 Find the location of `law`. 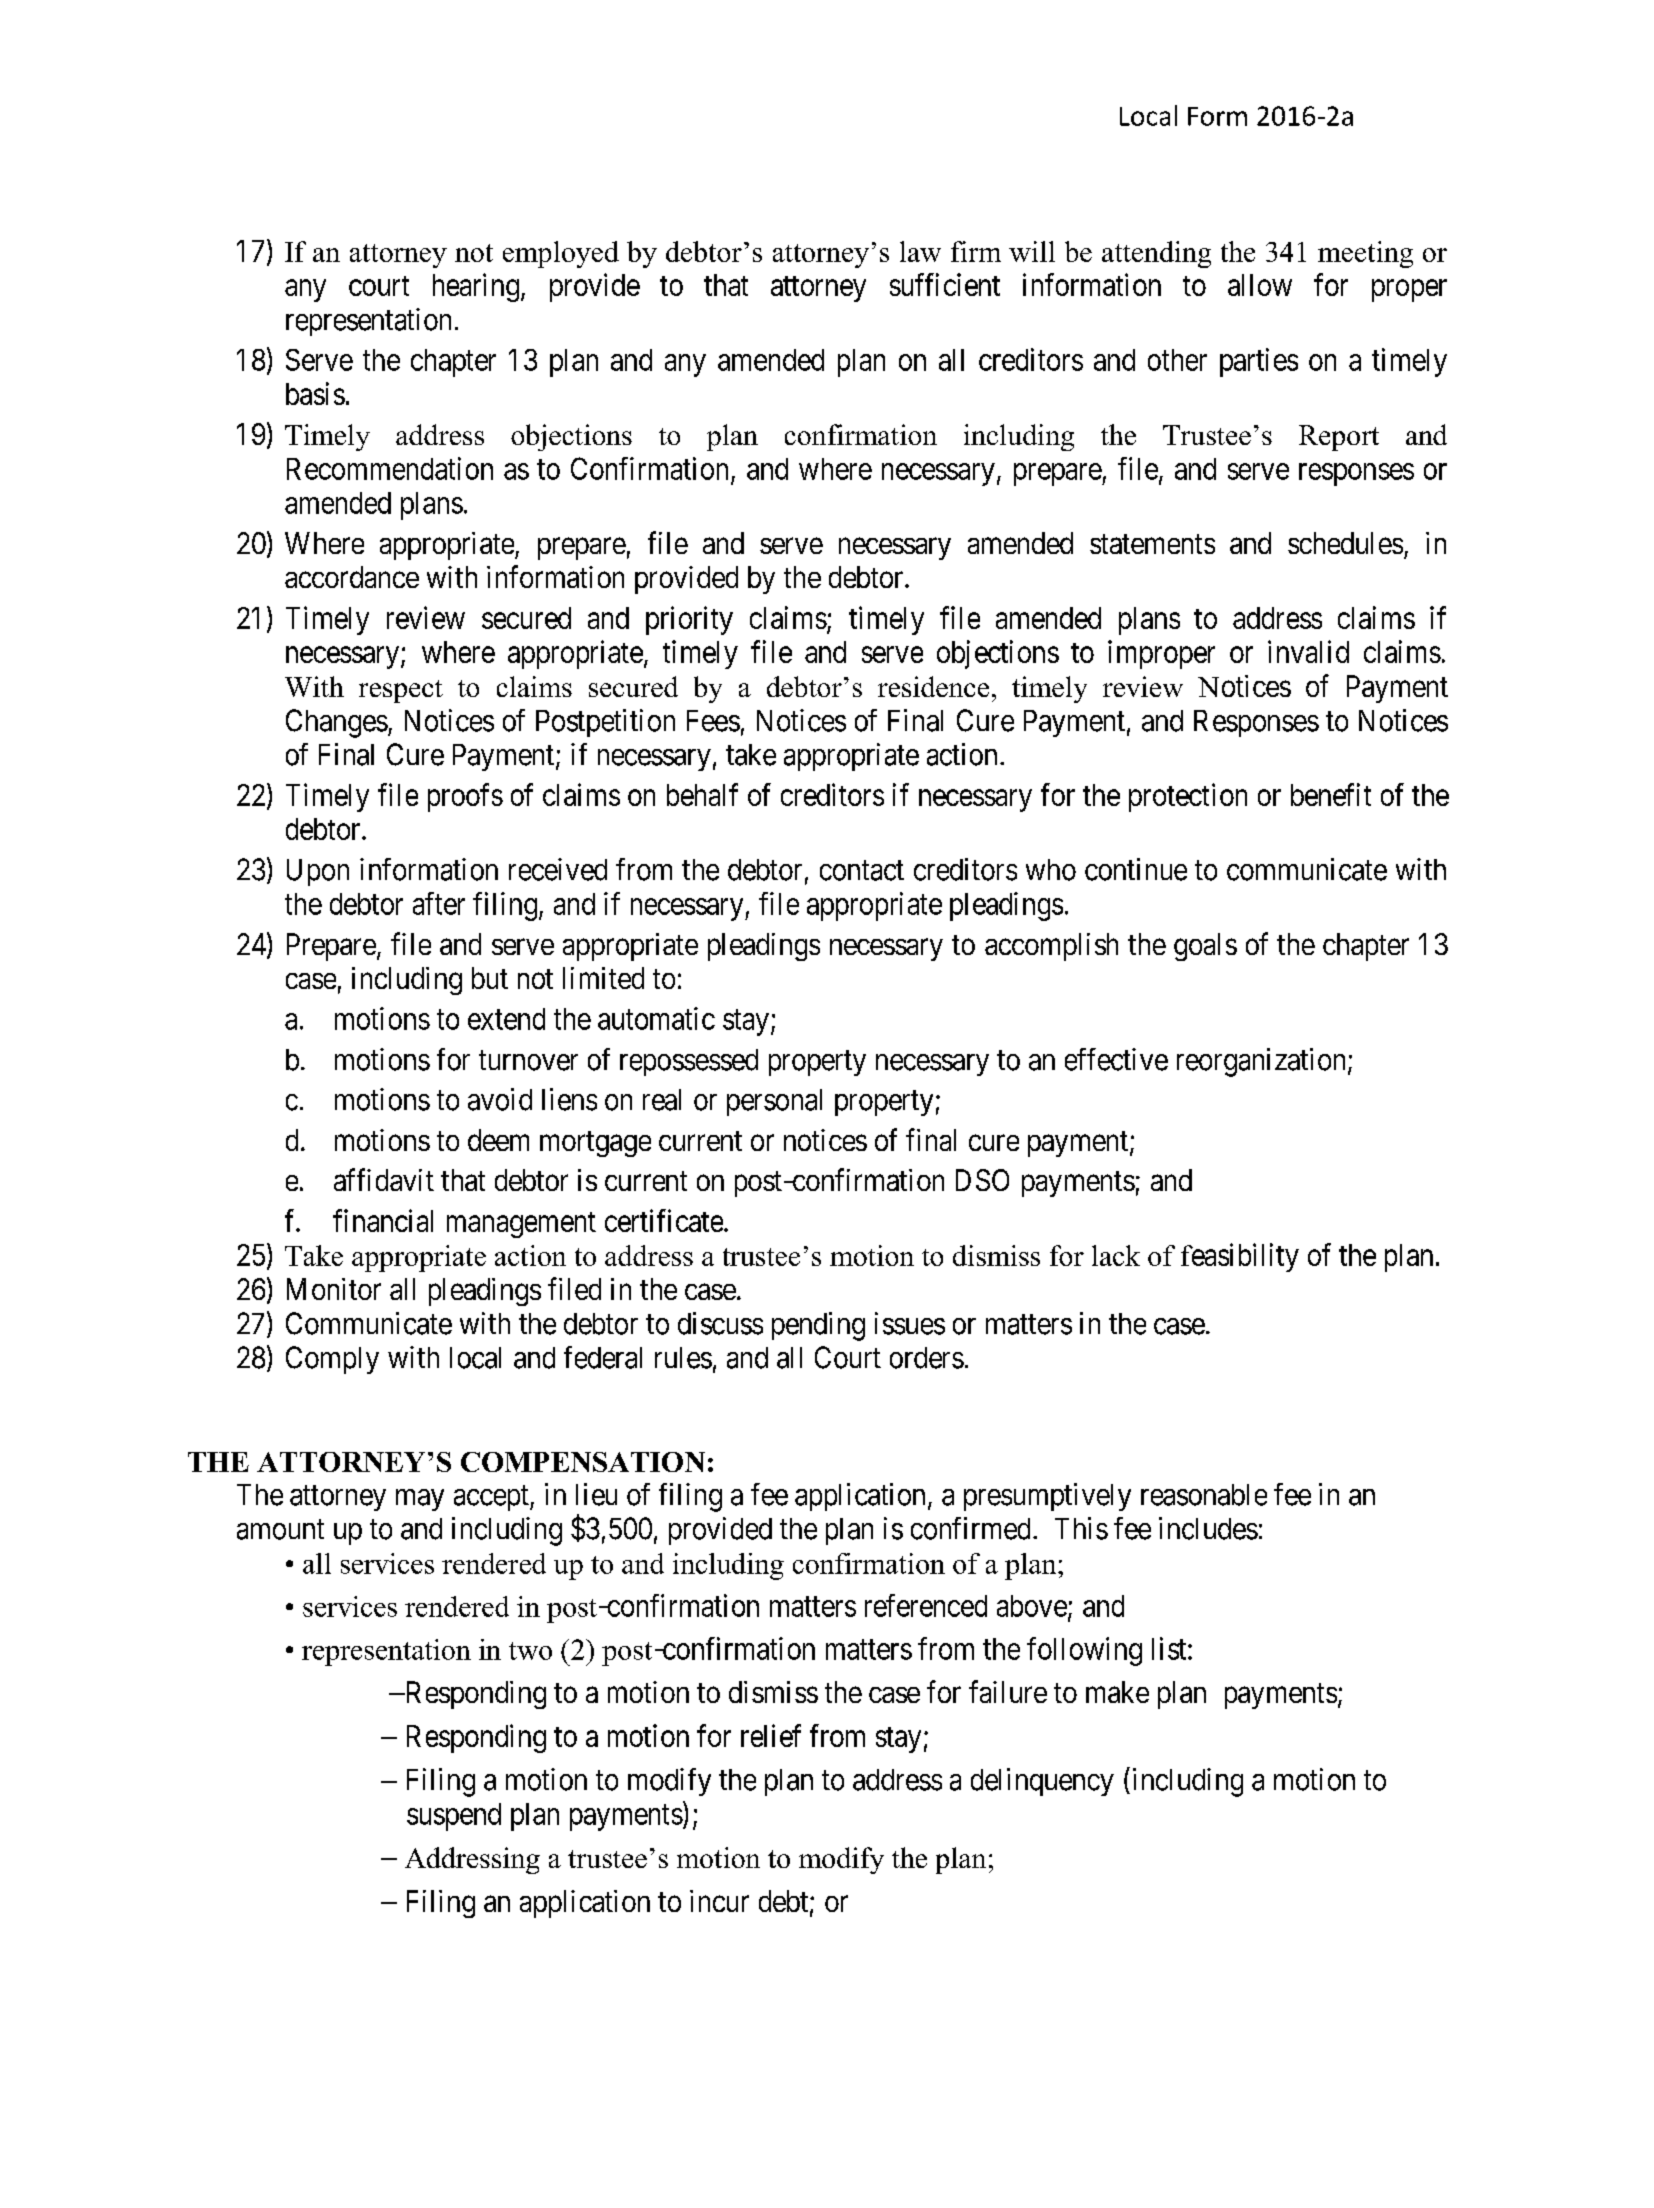

law is located at coordinates (920, 251).
